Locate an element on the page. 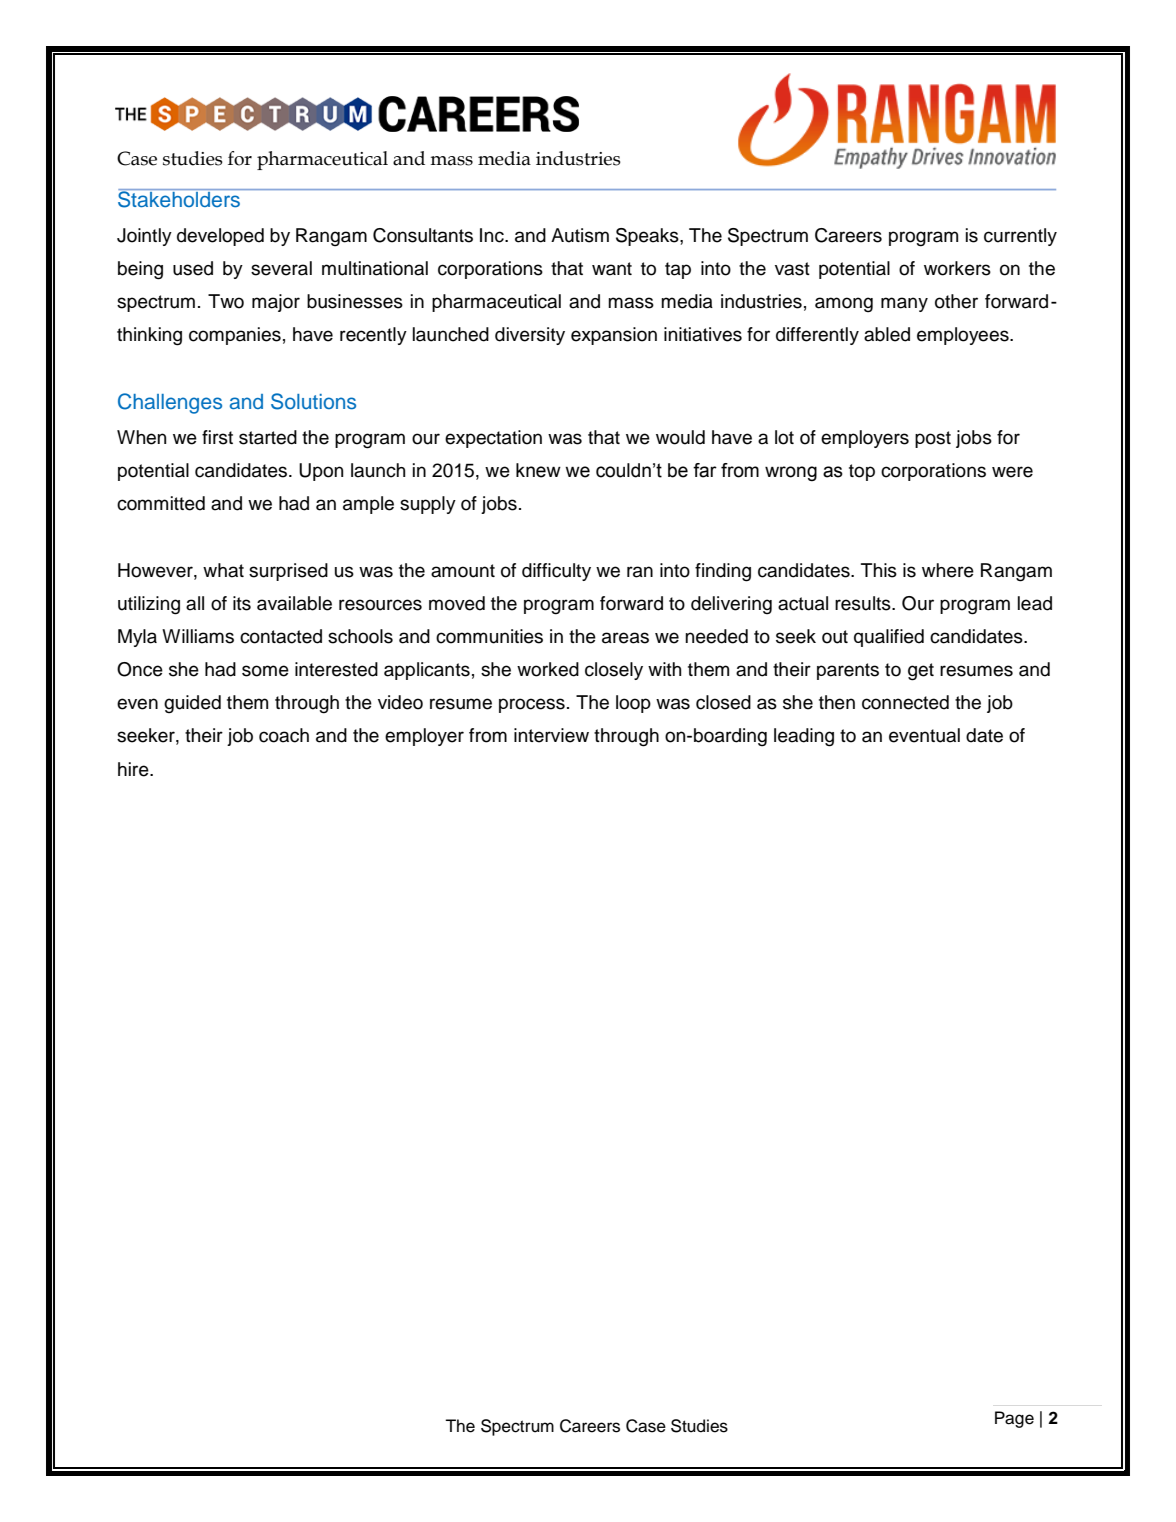 The width and height of the document is (1176, 1522). workers is located at coordinates (957, 268).
